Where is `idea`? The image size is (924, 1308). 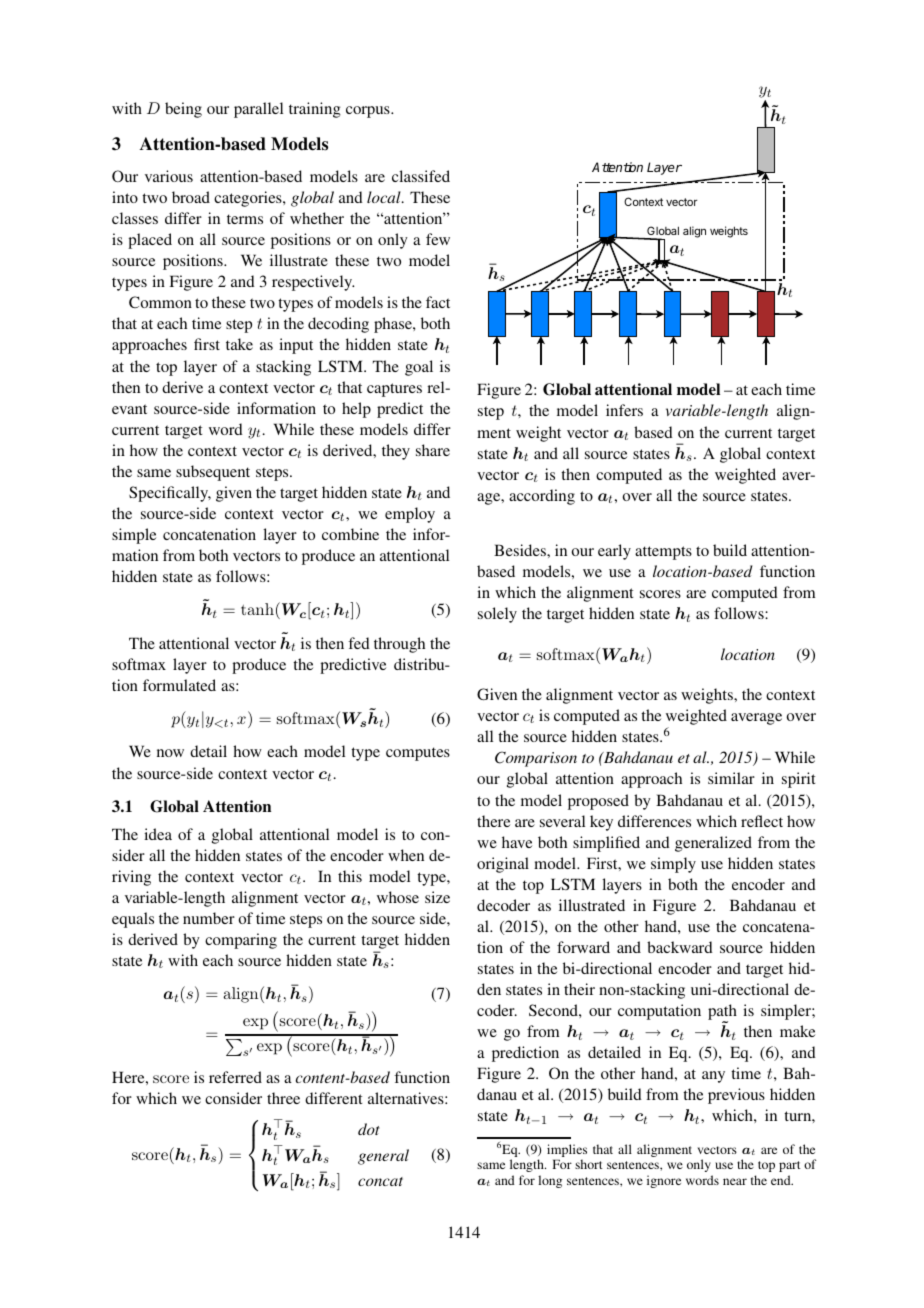 idea is located at coordinates (158, 834).
